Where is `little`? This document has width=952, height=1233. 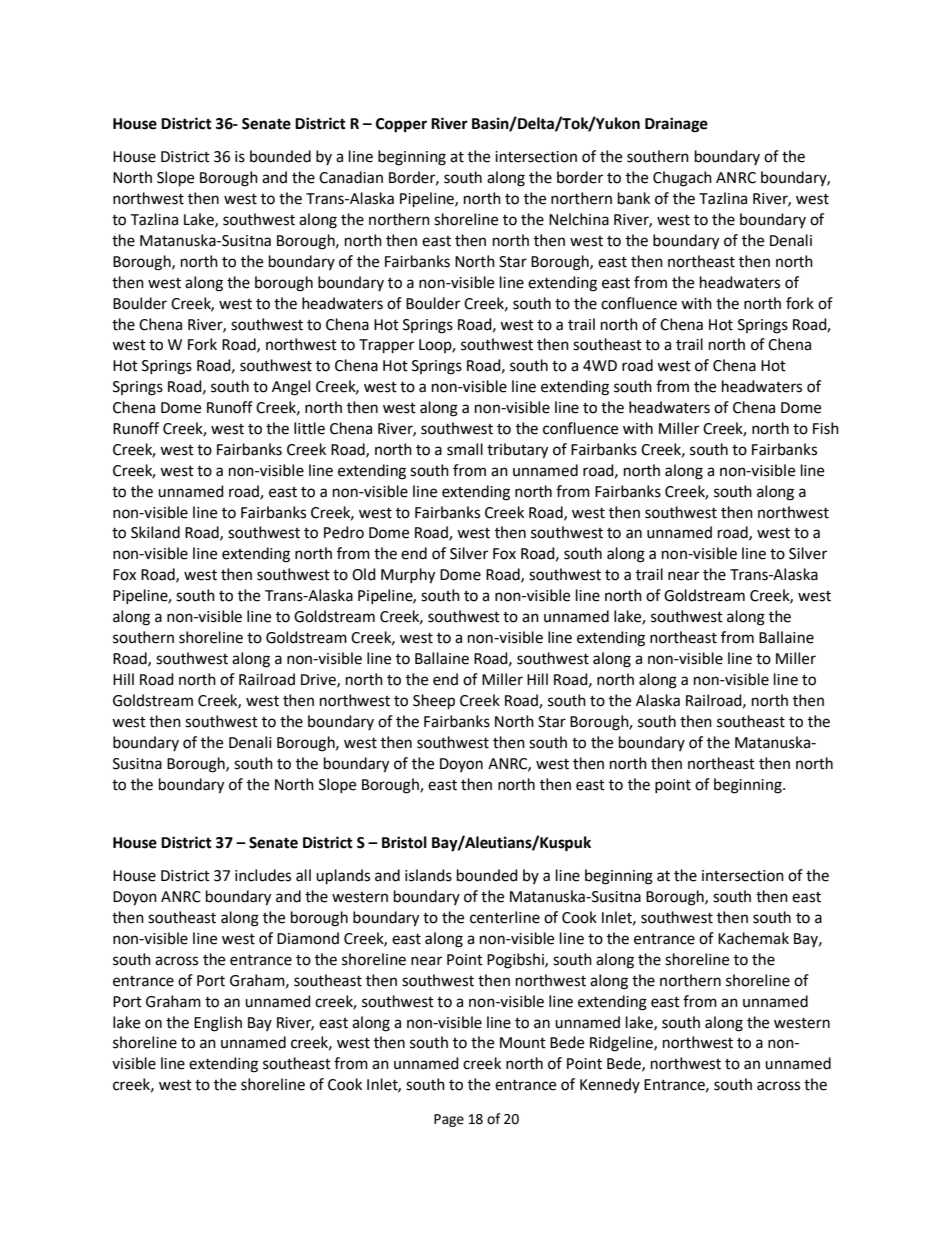 little is located at coordinates (309, 428).
